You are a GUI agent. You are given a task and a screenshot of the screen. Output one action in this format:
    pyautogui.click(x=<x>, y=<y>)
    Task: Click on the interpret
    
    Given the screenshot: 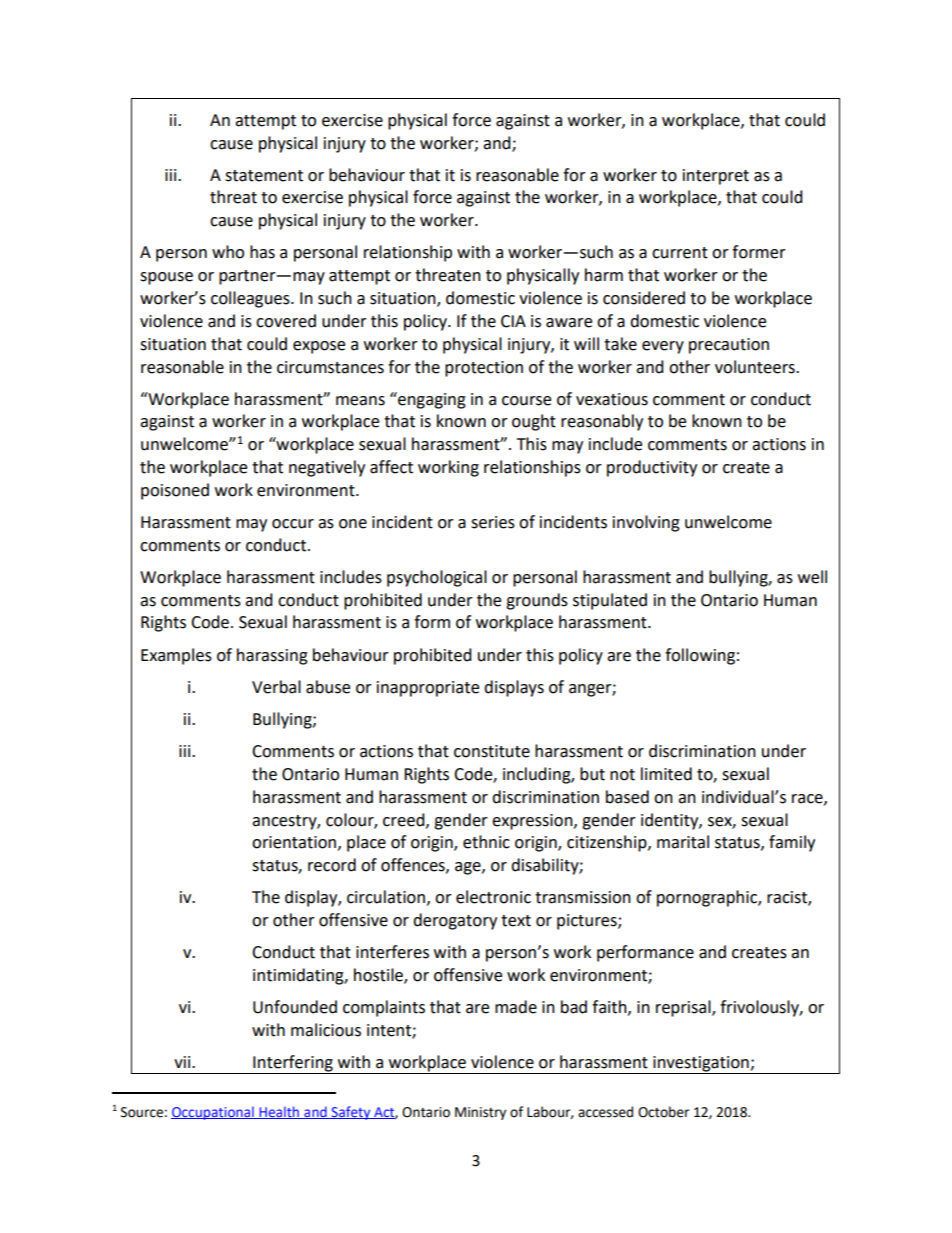 What is the action you would take?
    pyautogui.click(x=716, y=177)
